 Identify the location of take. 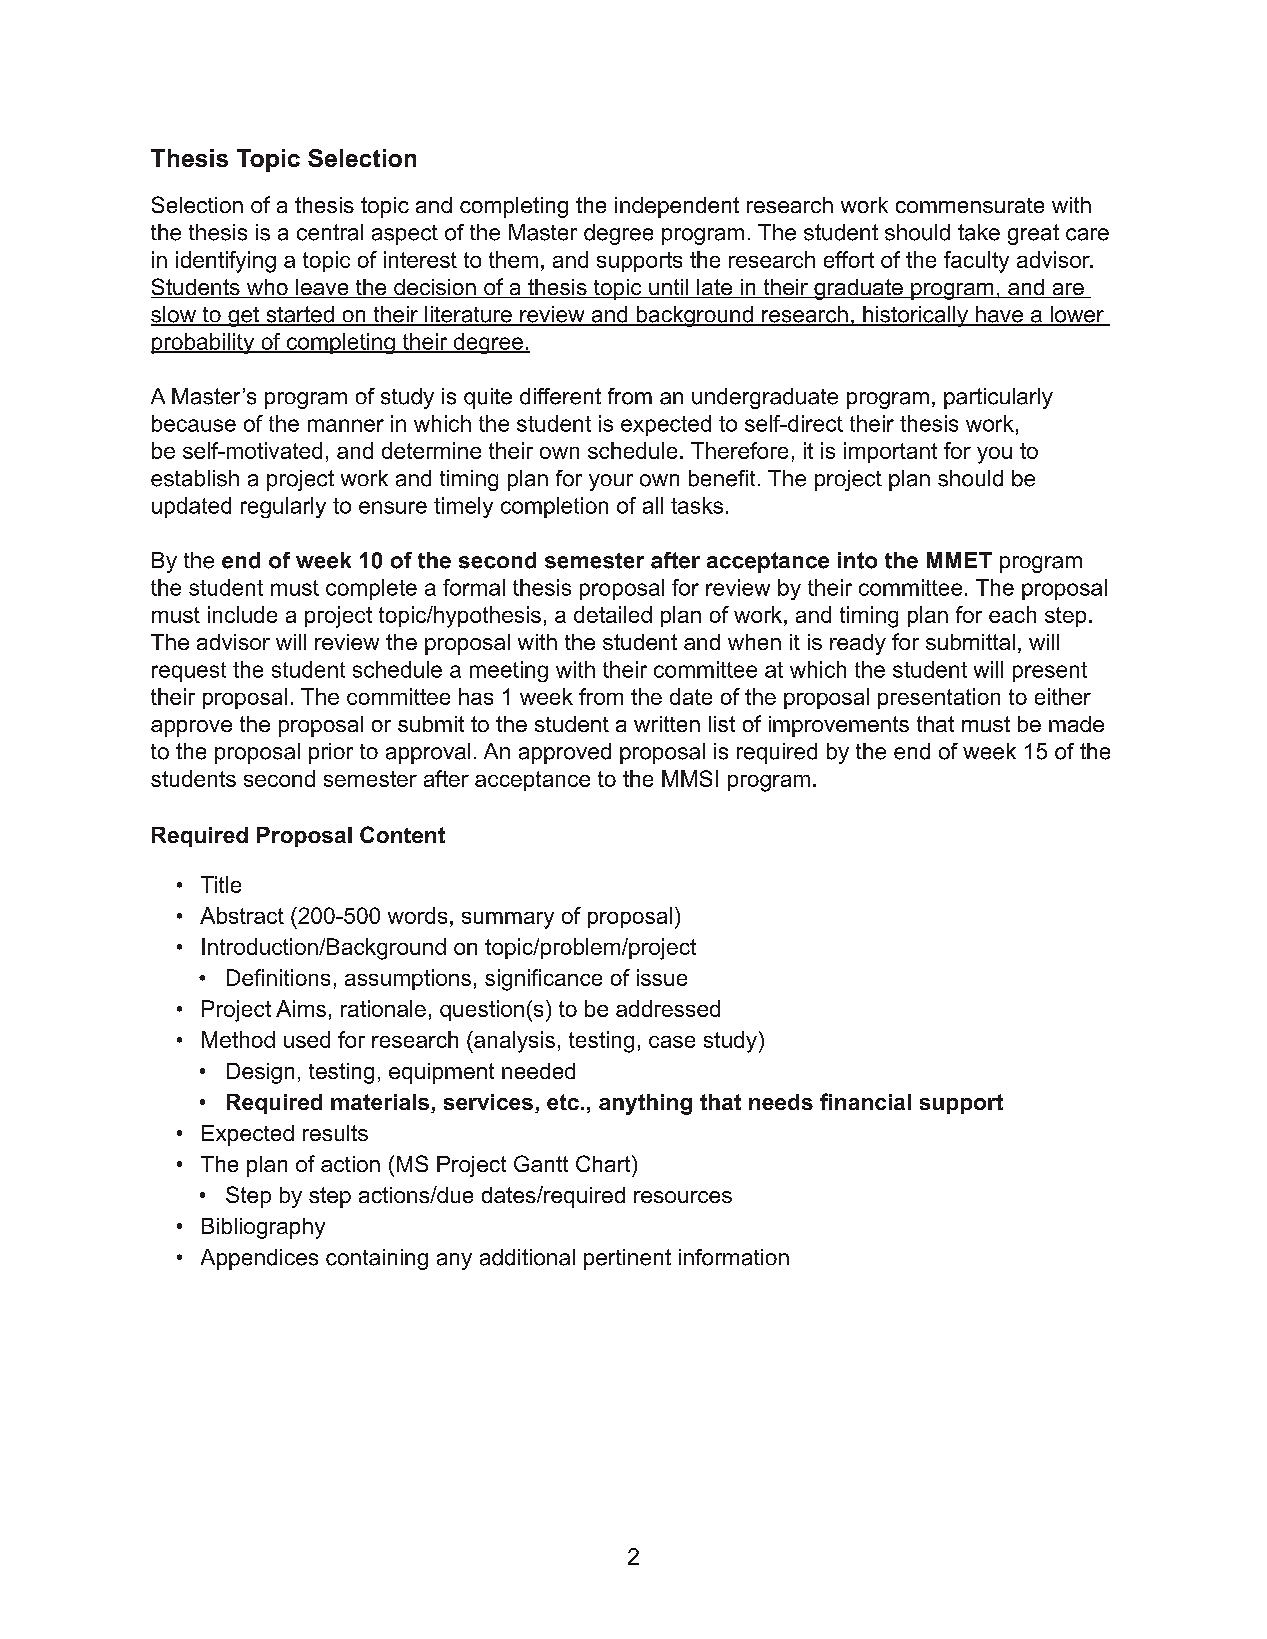
(979, 232).
